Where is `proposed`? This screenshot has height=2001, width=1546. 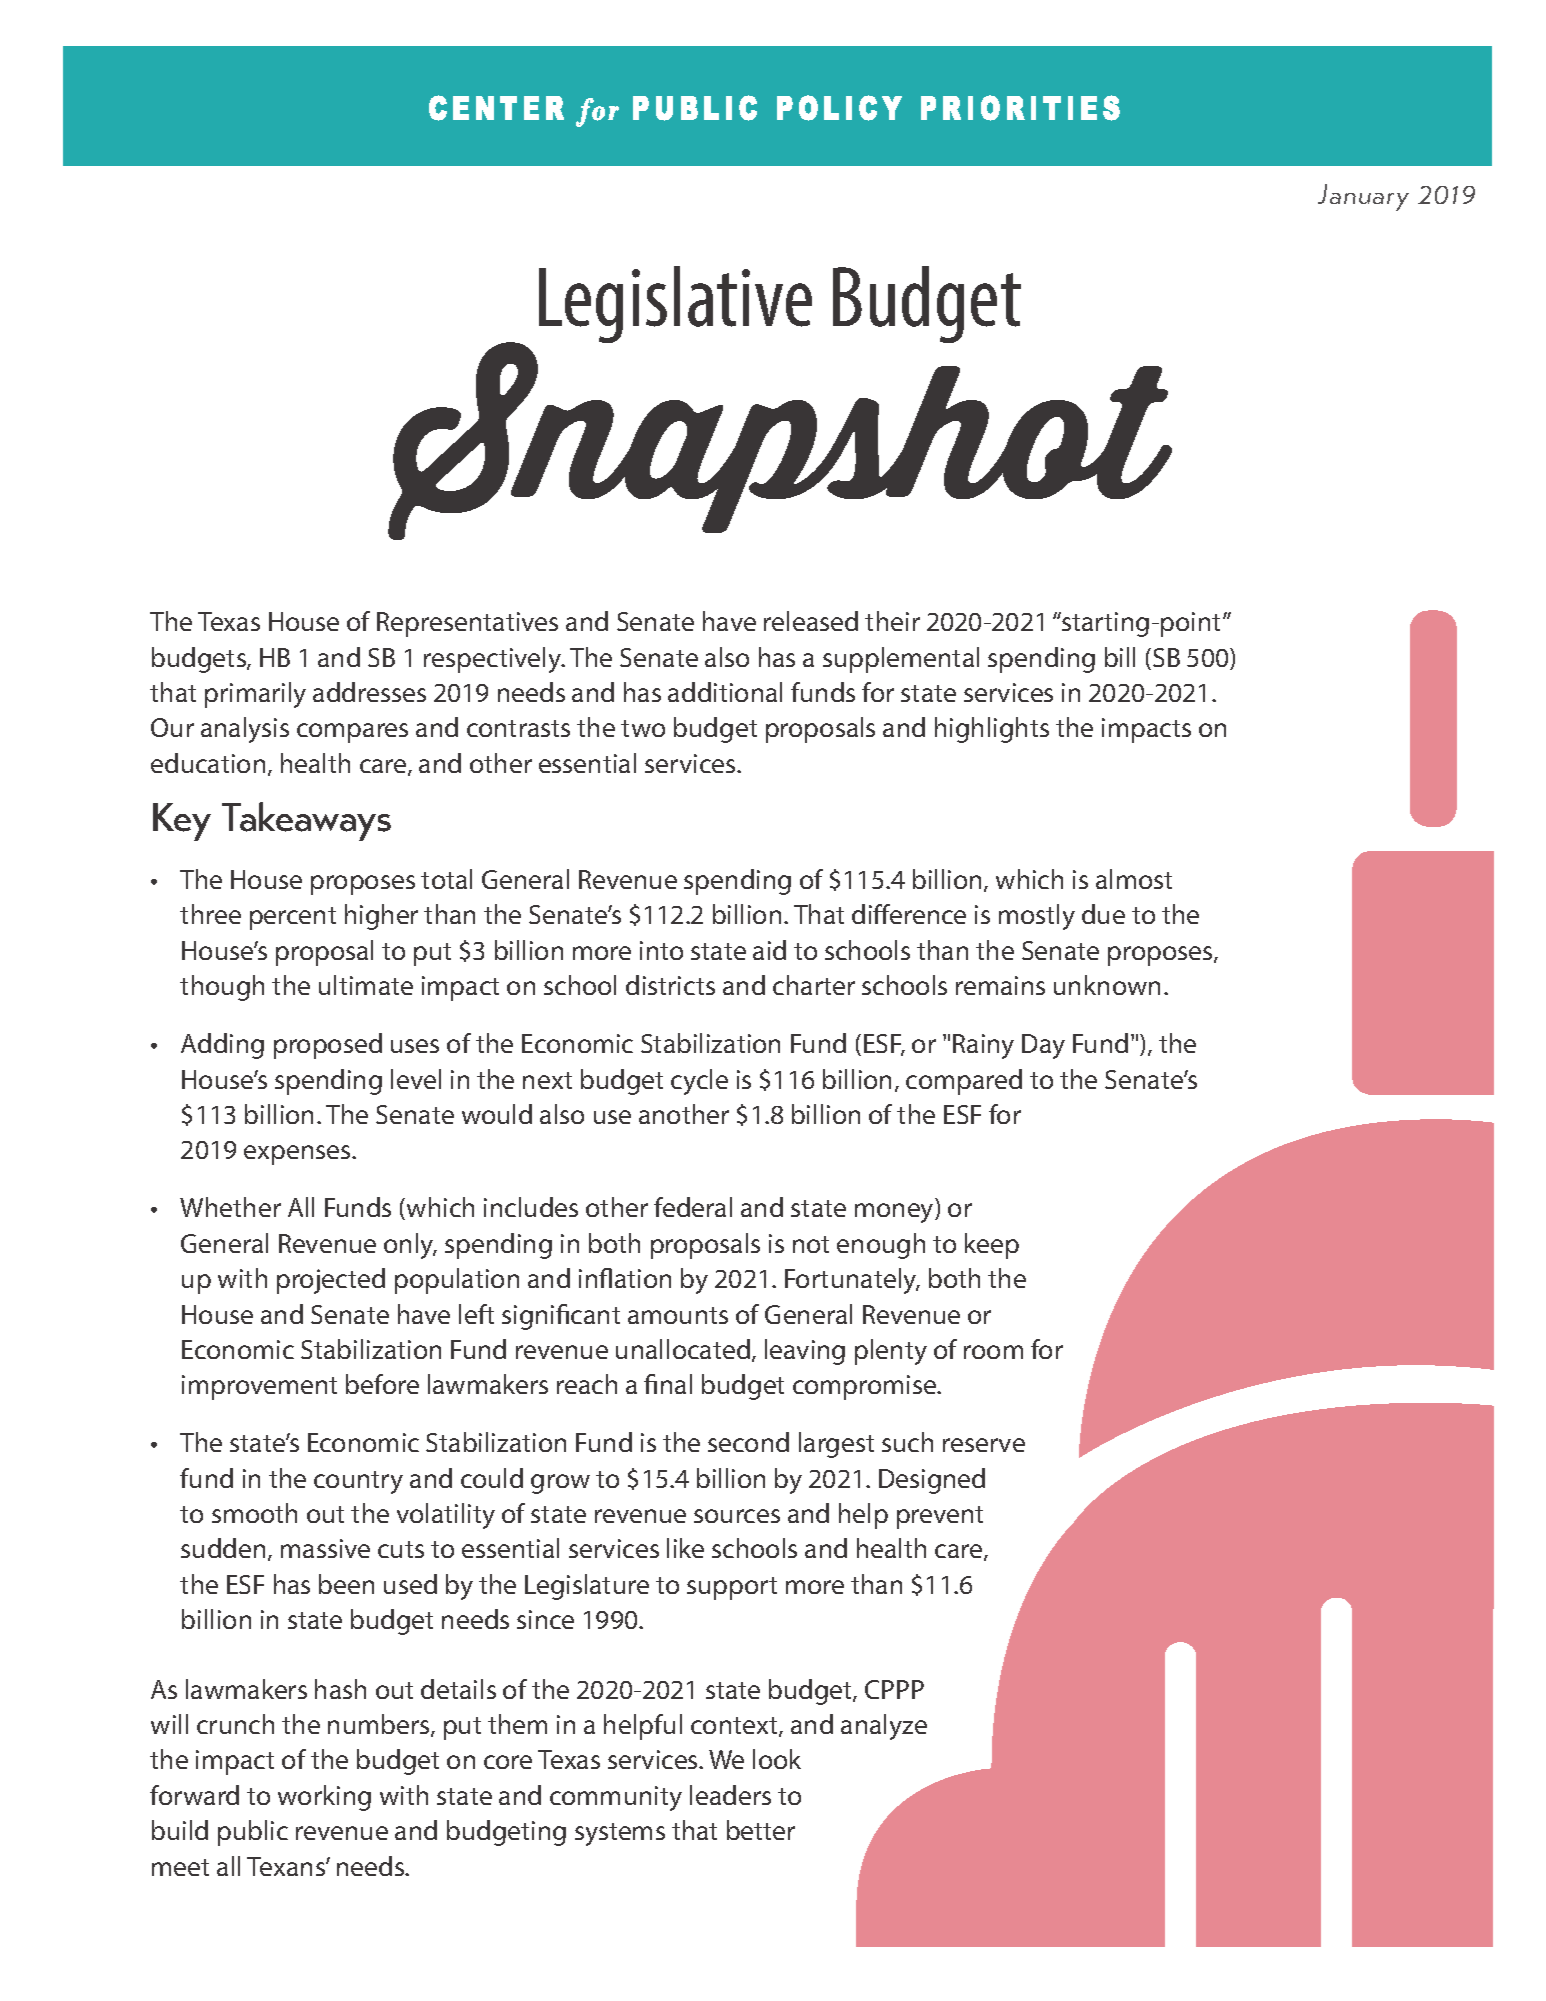 proposed is located at coordinates (328, 1046).
